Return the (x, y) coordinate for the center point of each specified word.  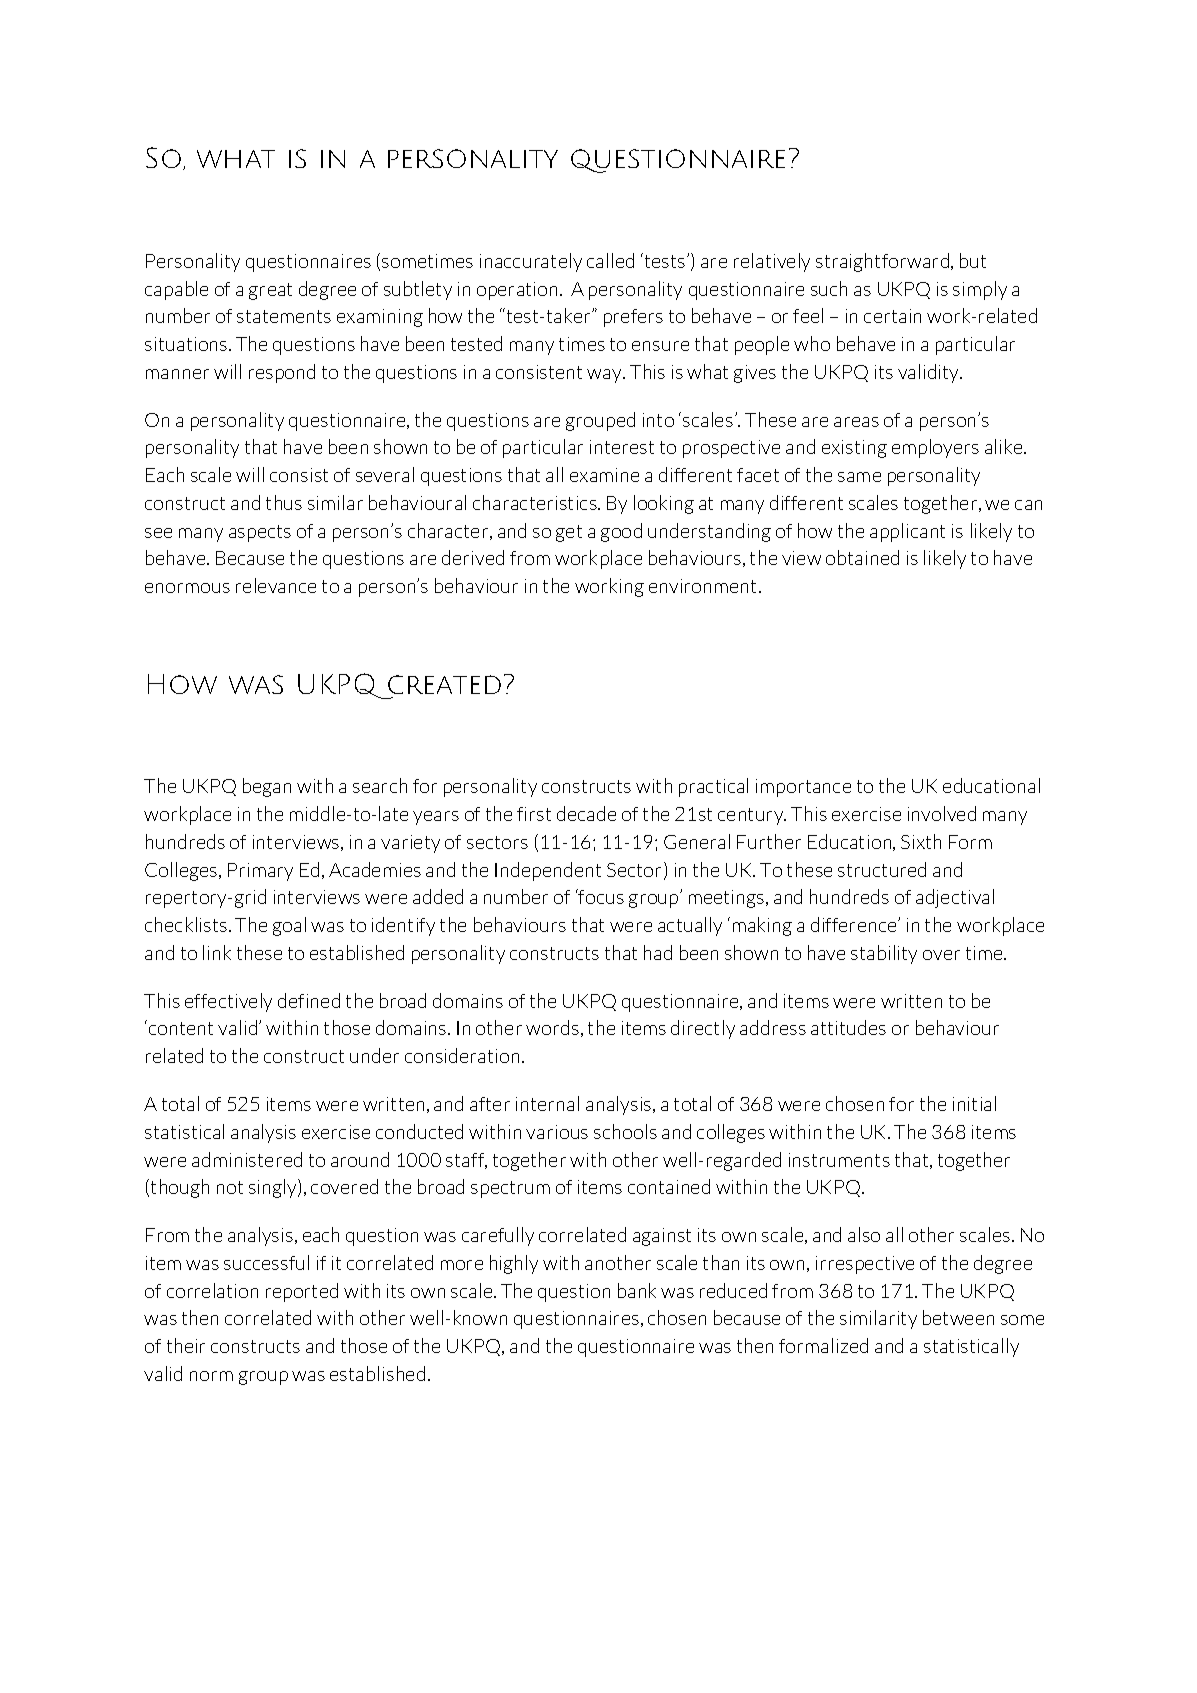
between (958, 1317)
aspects (260, 533)
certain (892, 316)
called (610, 260)
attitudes (848, 1027)
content (181, 1028)
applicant (907, 532)
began (267, 787)
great (270, 291)
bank (637, 1290)
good (621, 532)
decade (586, 813)
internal (547, 1103)
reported (302, 1292)
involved (942, 813)
